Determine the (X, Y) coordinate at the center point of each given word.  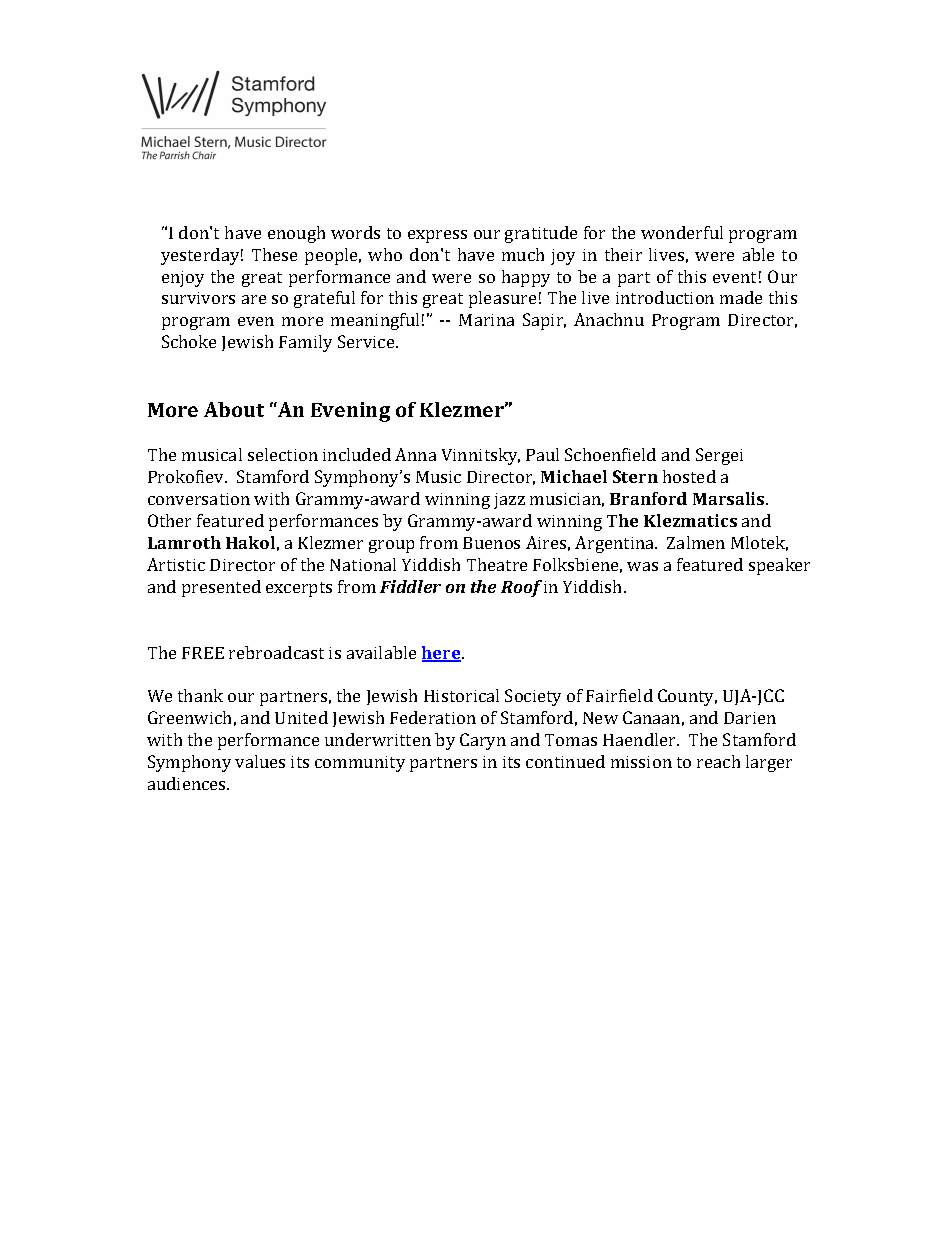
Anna (415, 454)
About (234, 409)
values (260, 761)
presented (221, 588)
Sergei (719, 456)
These (274, 254)
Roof (521, 588)
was (642, 566)
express (437, 236)
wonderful (682, 232)
